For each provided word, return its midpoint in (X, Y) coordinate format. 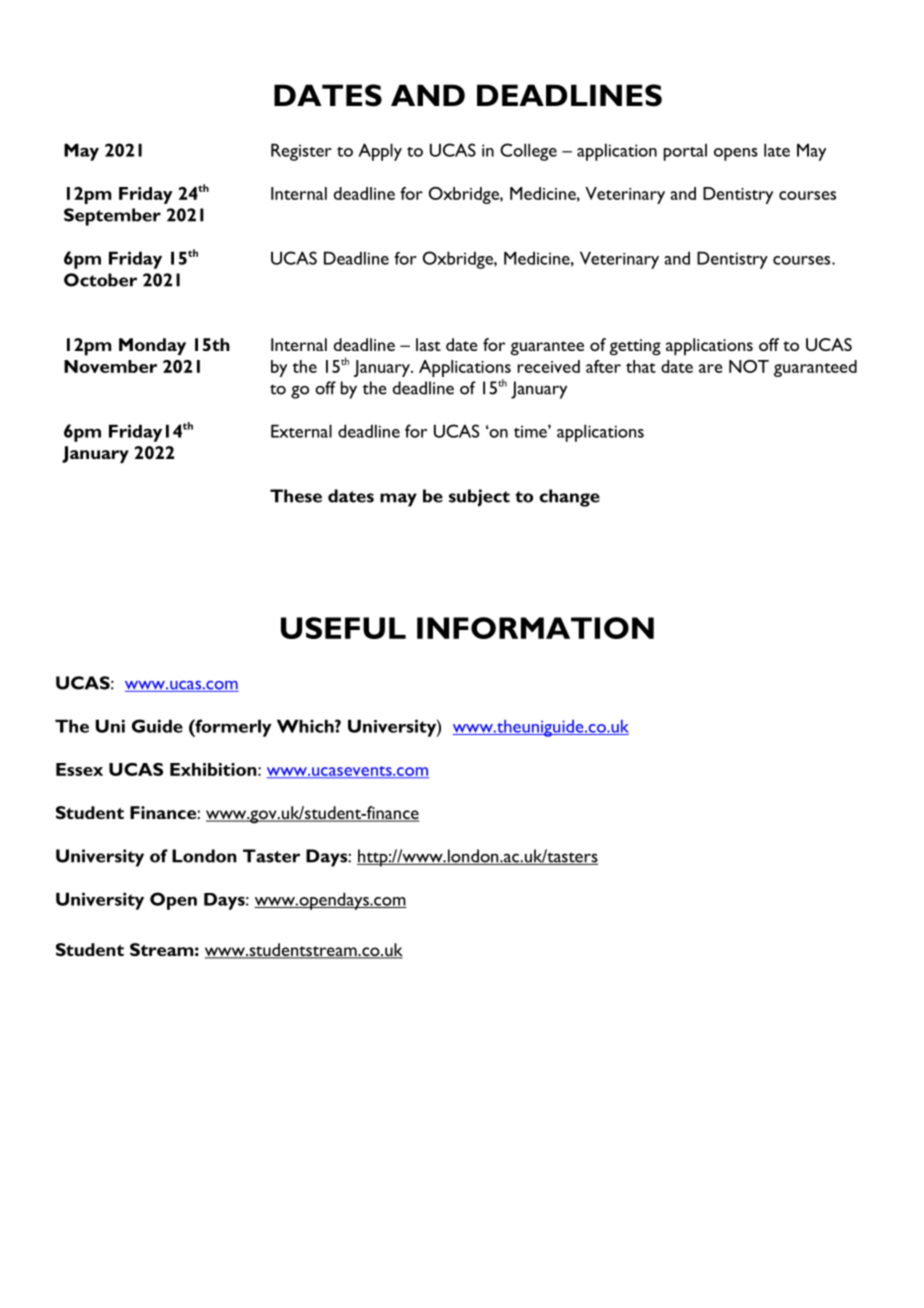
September (112, 217)
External (301, 431)
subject (479, 498)
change (569, 498)
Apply (380, 152)
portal (685, 152)
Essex (79, 769)
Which (306, 726)
